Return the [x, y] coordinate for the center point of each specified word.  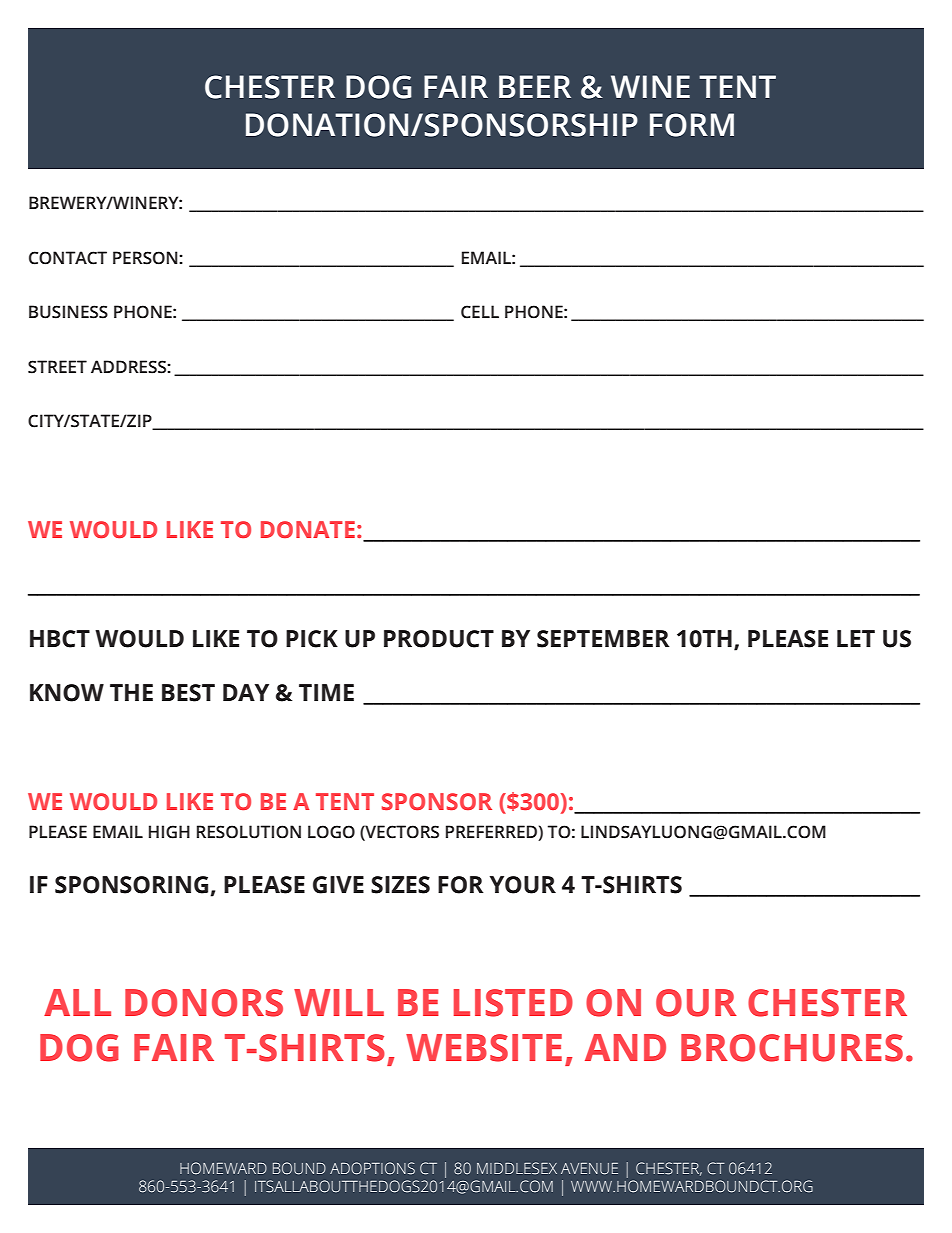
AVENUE [589, 1168]
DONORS [204, 1003]
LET [856, 638]
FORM [692, 125]
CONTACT [68, 258]
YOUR [523, 885]
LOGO [331, 832]
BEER [535, 86]
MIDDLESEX [517, 1168]
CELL [480, 312]
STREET [57, 367]
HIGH [169, 832]
